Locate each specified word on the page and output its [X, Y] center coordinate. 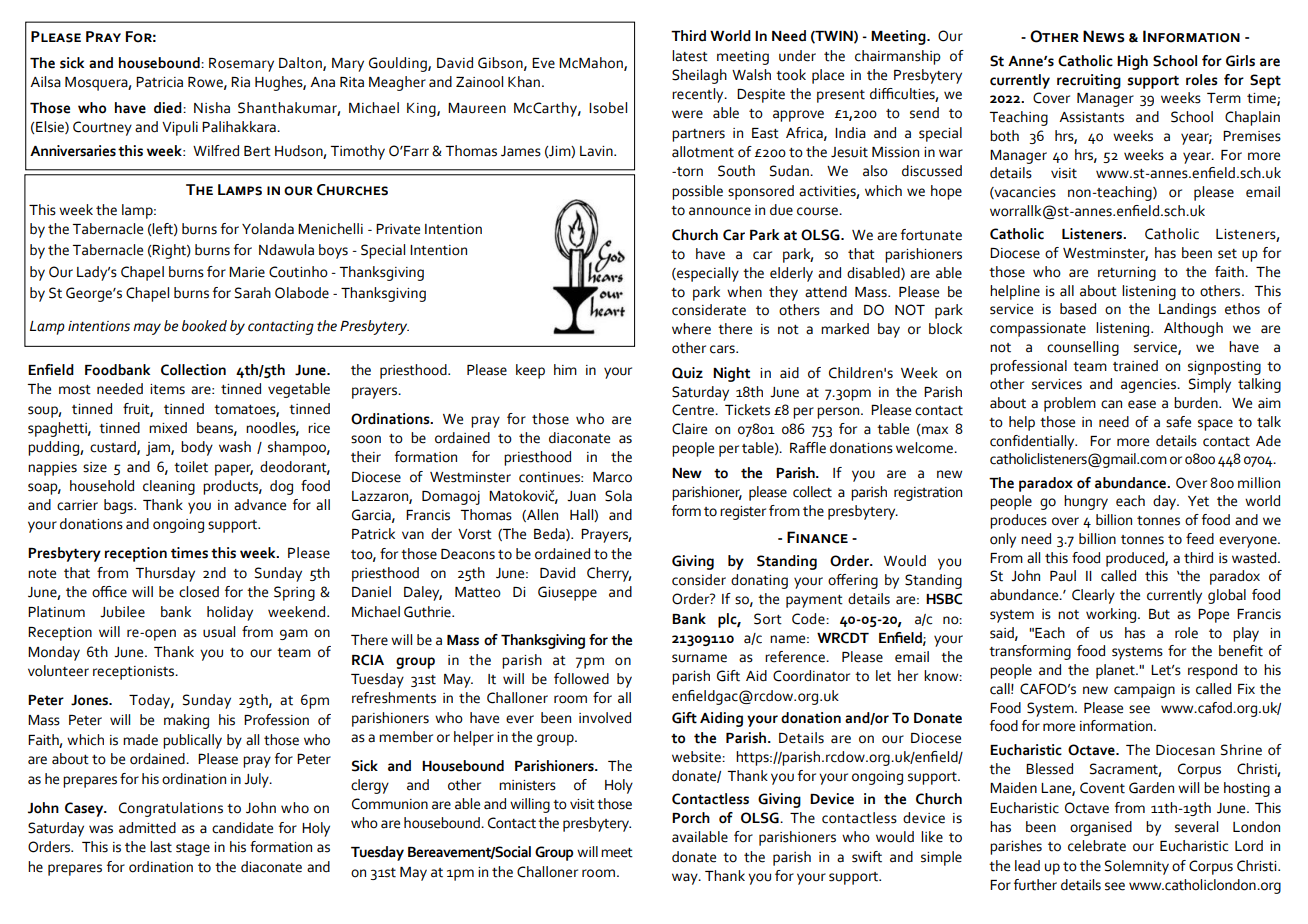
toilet [191, 467]
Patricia [159, 82]
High [1132, 62]
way [686, 879]
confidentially [1033, 442]
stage [193, 849]
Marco [612, 477]
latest [690, 56]
